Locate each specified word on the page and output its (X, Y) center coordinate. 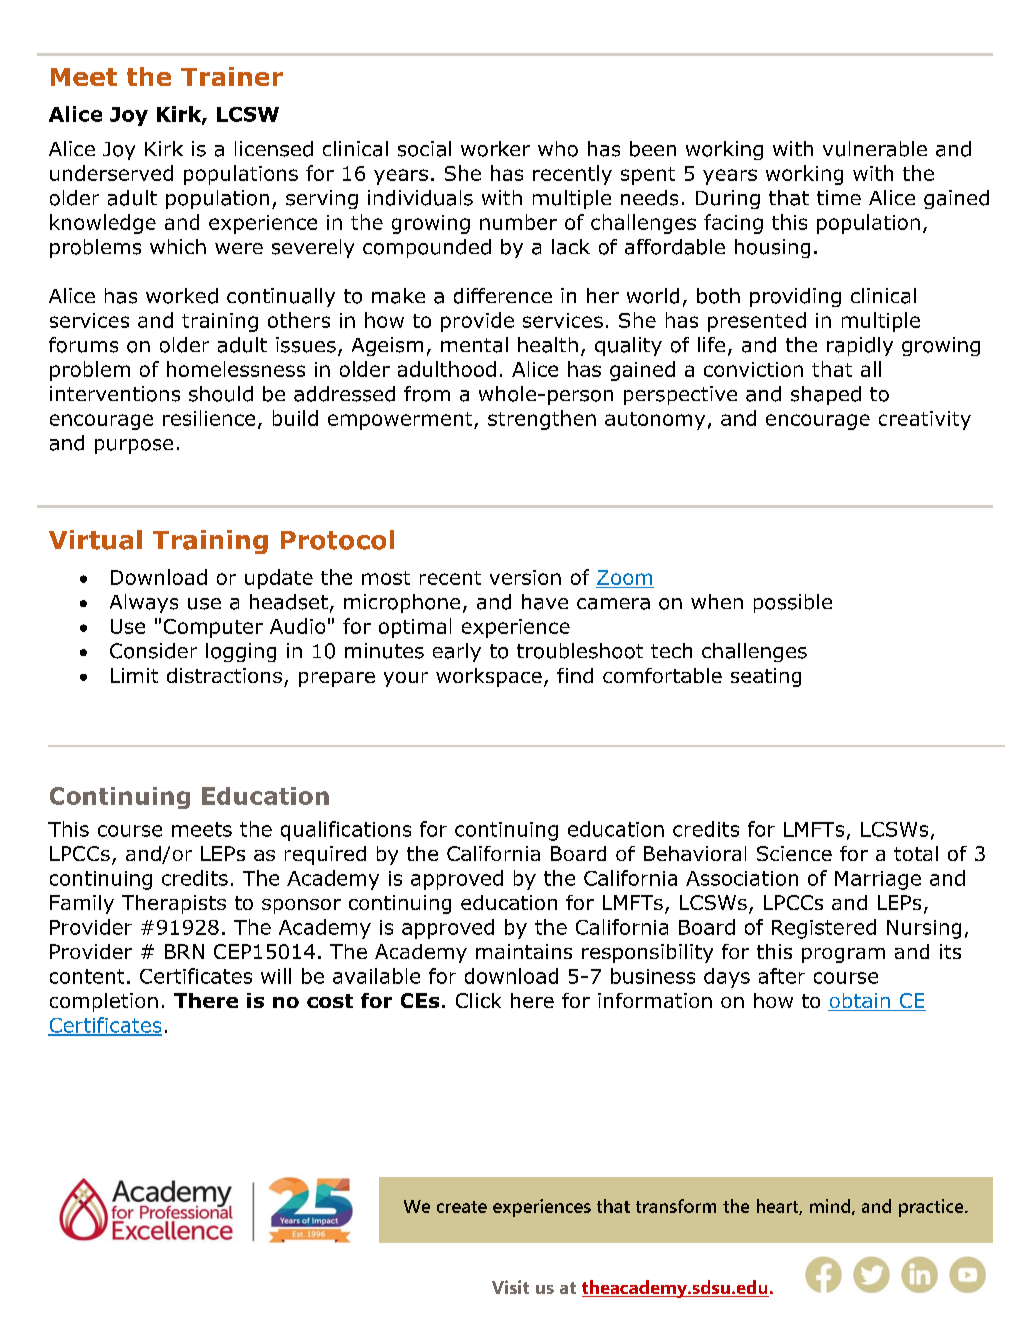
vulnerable (875, 149)
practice (932, 1208)
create (462, 1207)
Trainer (232, 76)
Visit (510, 1287)
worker (495, 149)
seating (766, 677)
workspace (489, 677)
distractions (224, 675)
